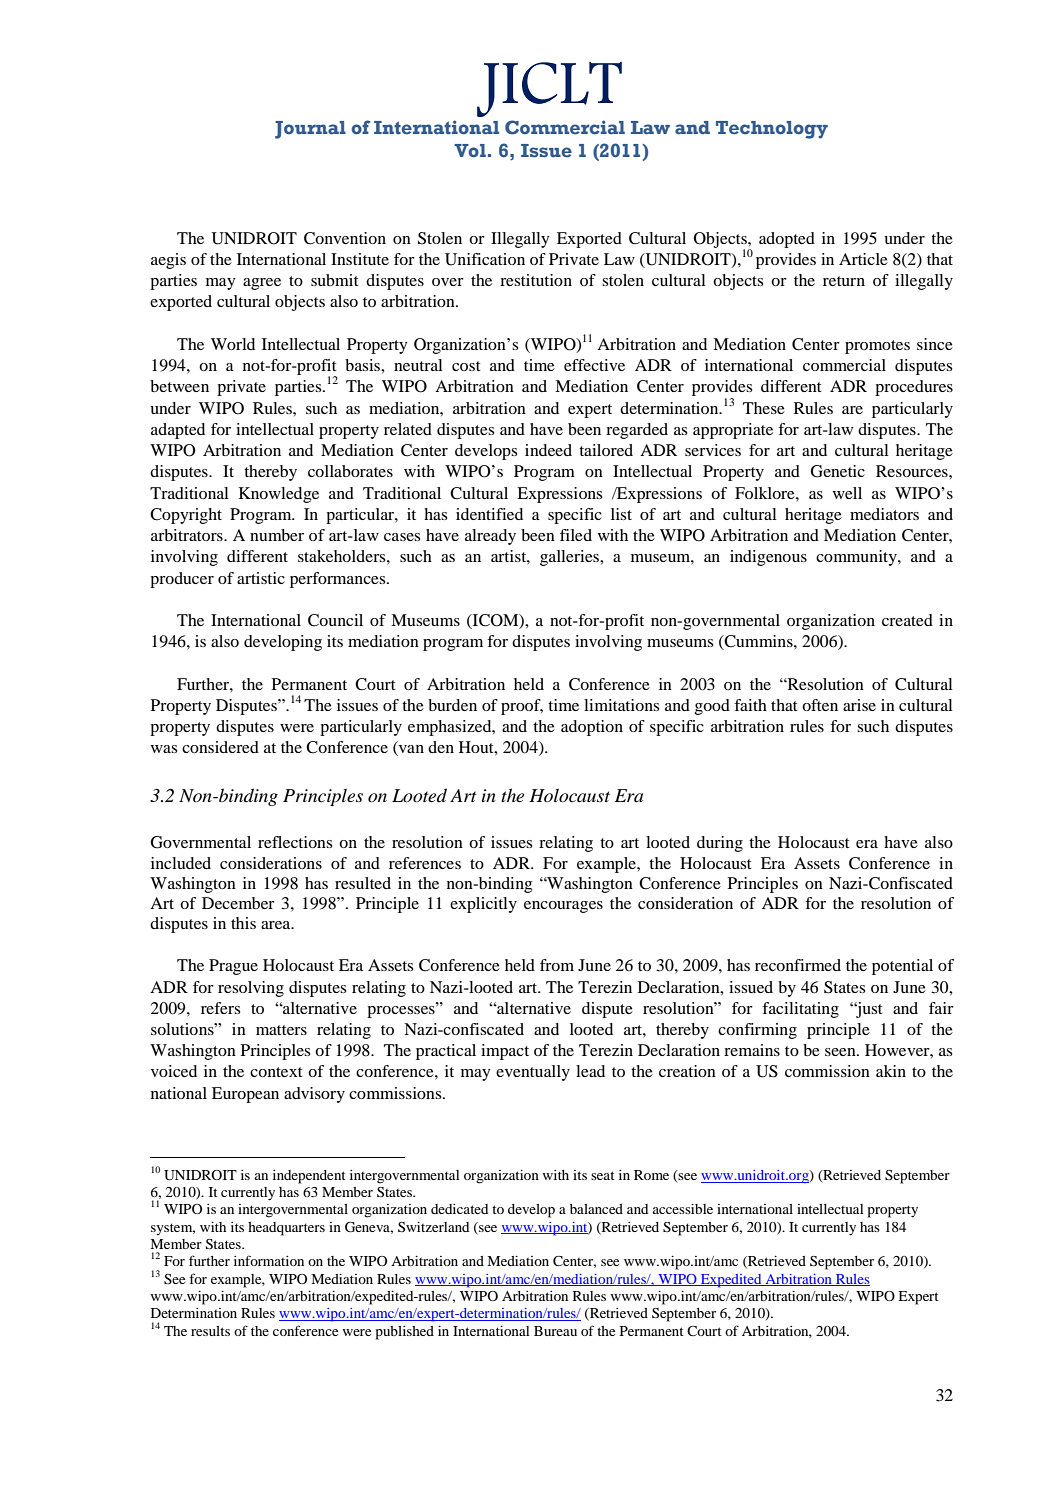 This screenshot has height=1490, width=1053. I want to click on just, so click(868, 1010).
